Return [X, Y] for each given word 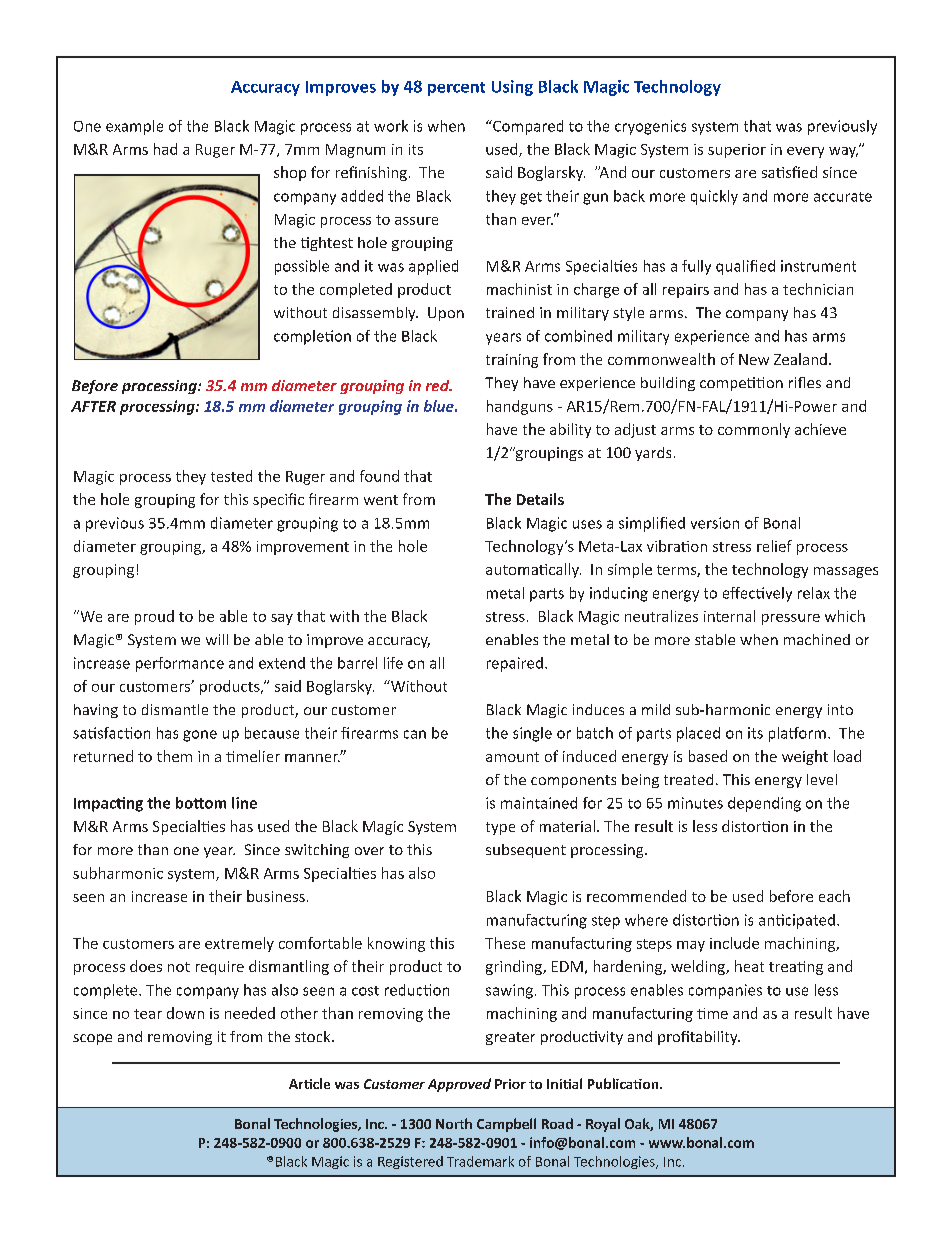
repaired [515, 664]
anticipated [797, 921]
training [512, 361]
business [276, 896]
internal [729, 616]
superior [737, 151]
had [165, 149]
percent [456, 89]
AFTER [93, 406]
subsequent [526, 851]
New [754, 359]
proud [154, 617]
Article [309, 1083]
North [454, 1123]
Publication [624, 1083]
